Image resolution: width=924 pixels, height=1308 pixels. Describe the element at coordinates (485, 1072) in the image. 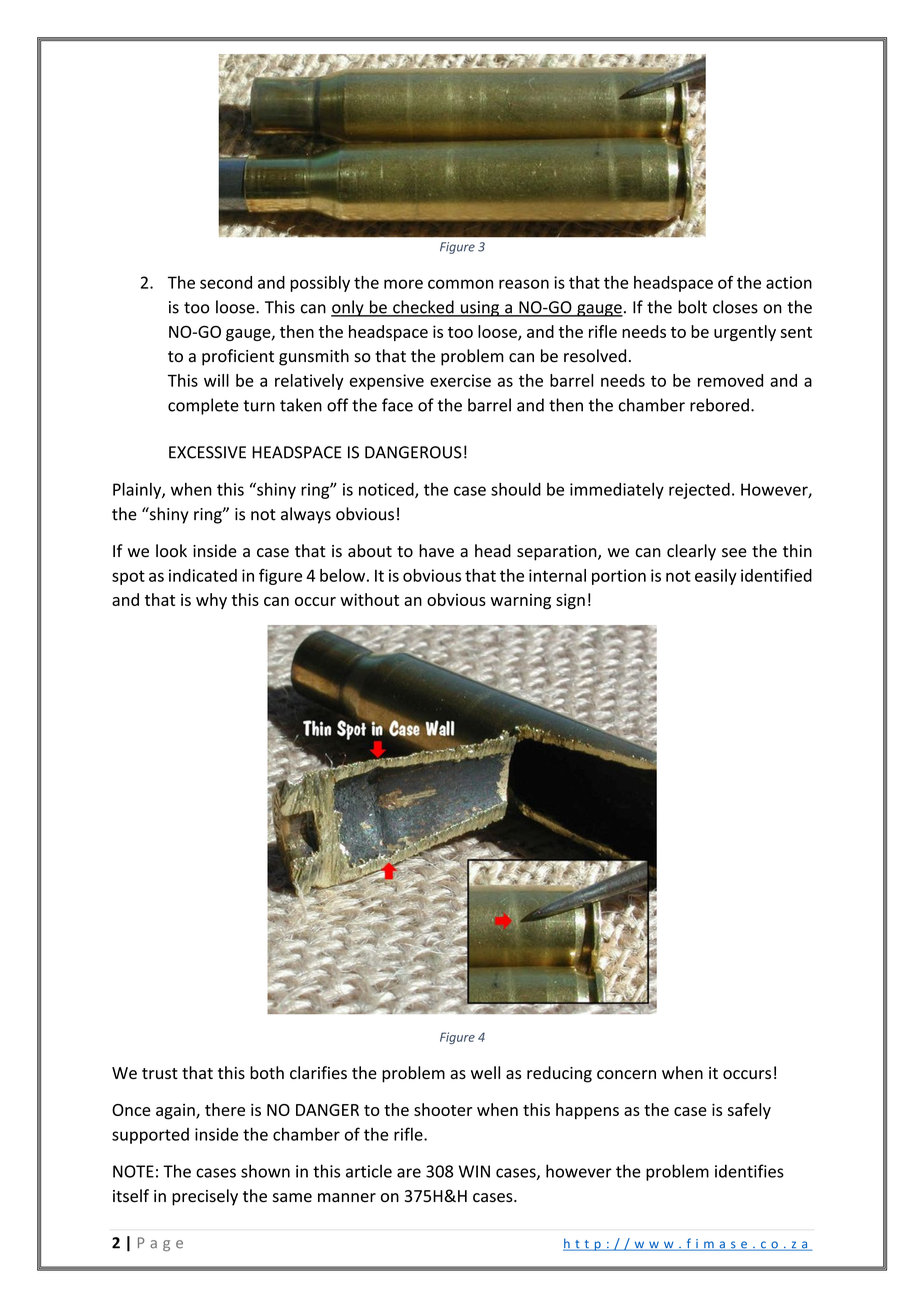

I see `well` at that location.
